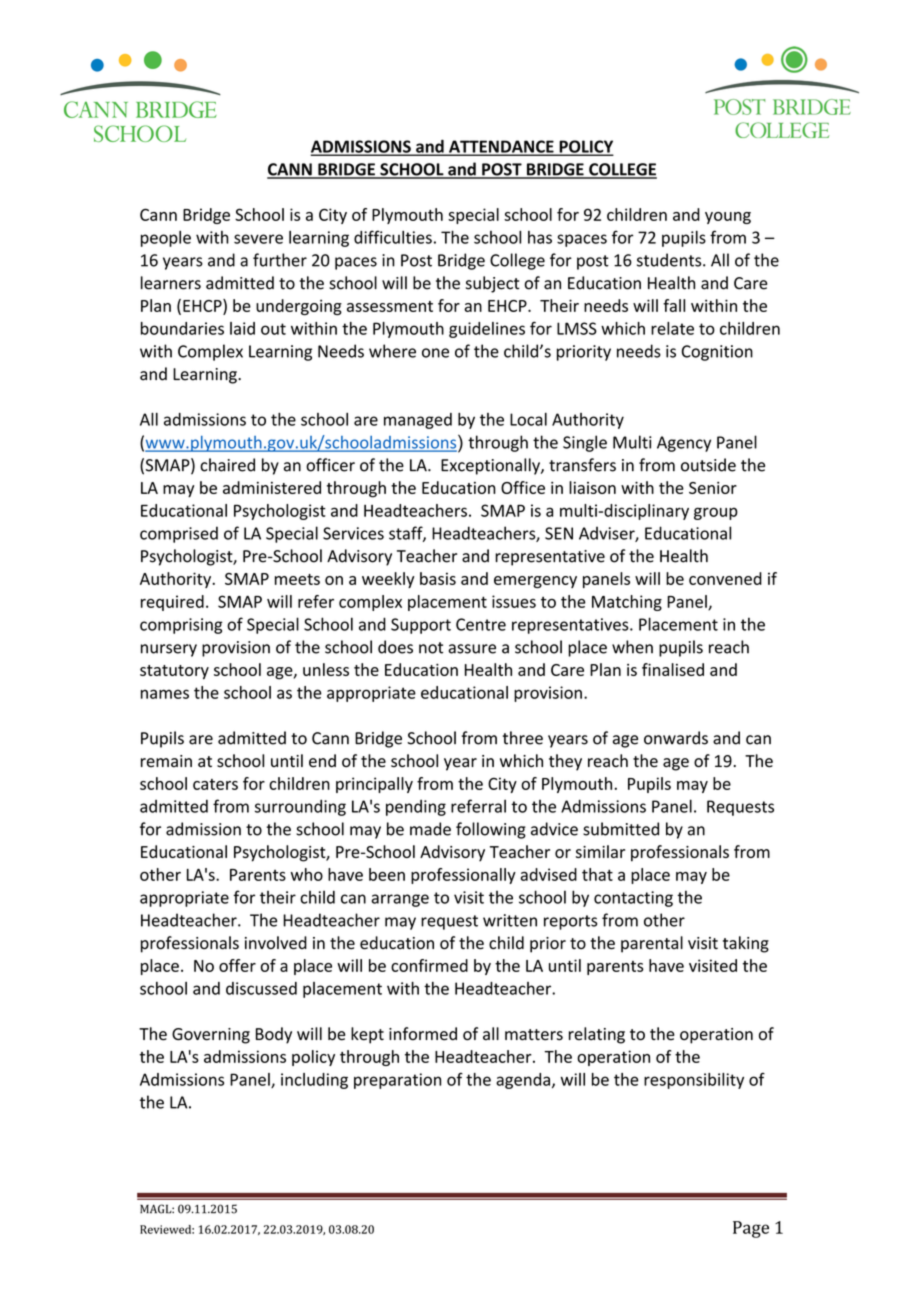 The image size is (924, 1308). Describe the element at coordinates (211, 1036) in the screenshot. I see `Governing` at that location.
